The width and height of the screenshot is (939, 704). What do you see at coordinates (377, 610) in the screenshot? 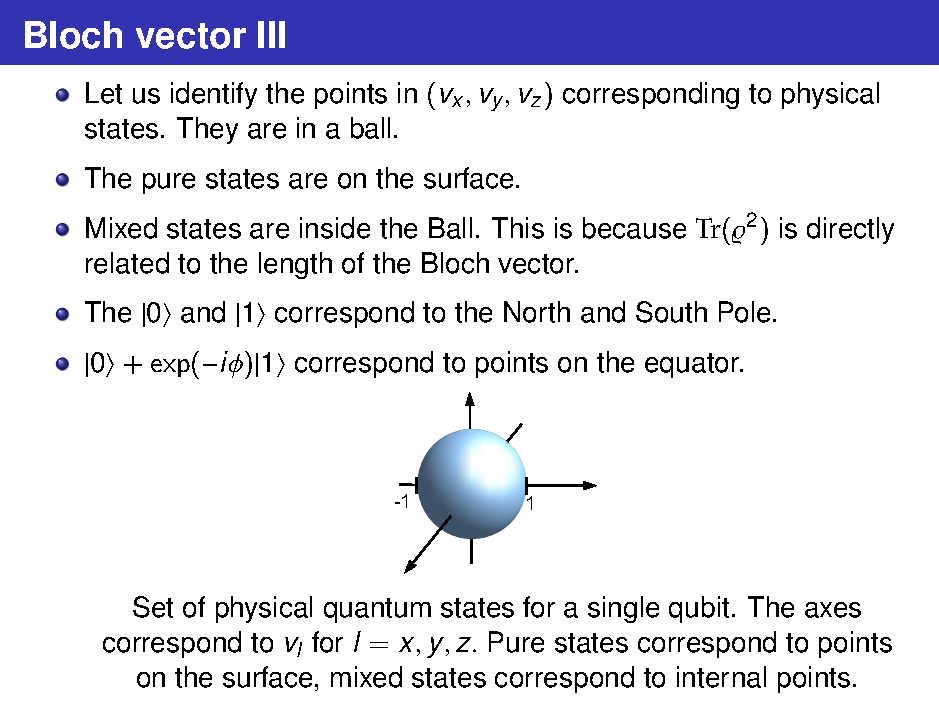
I see `quantum` at bounding box center [377, 610].
